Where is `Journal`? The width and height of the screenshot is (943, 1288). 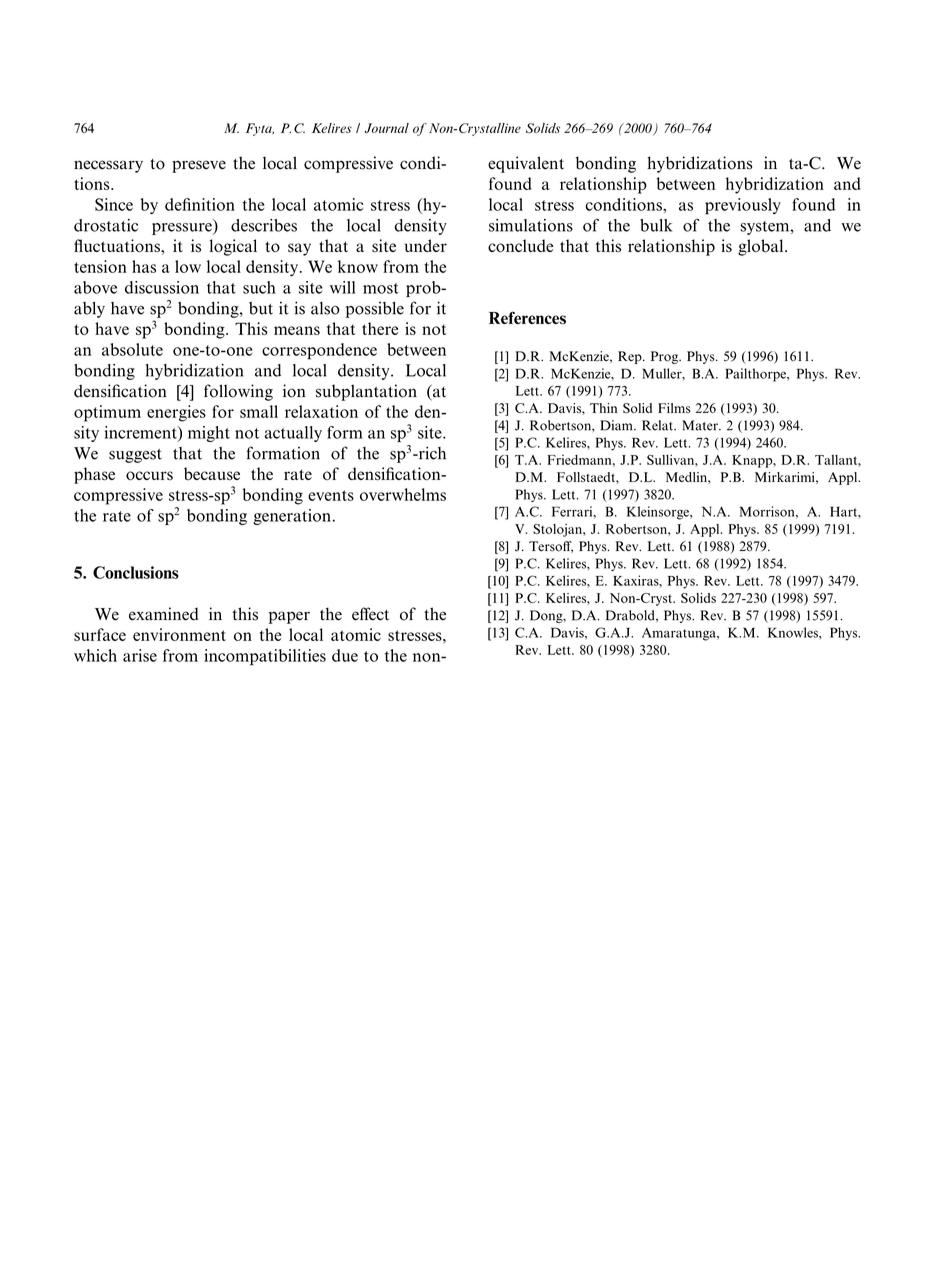 Journal is located at coordinates (386, 128).
